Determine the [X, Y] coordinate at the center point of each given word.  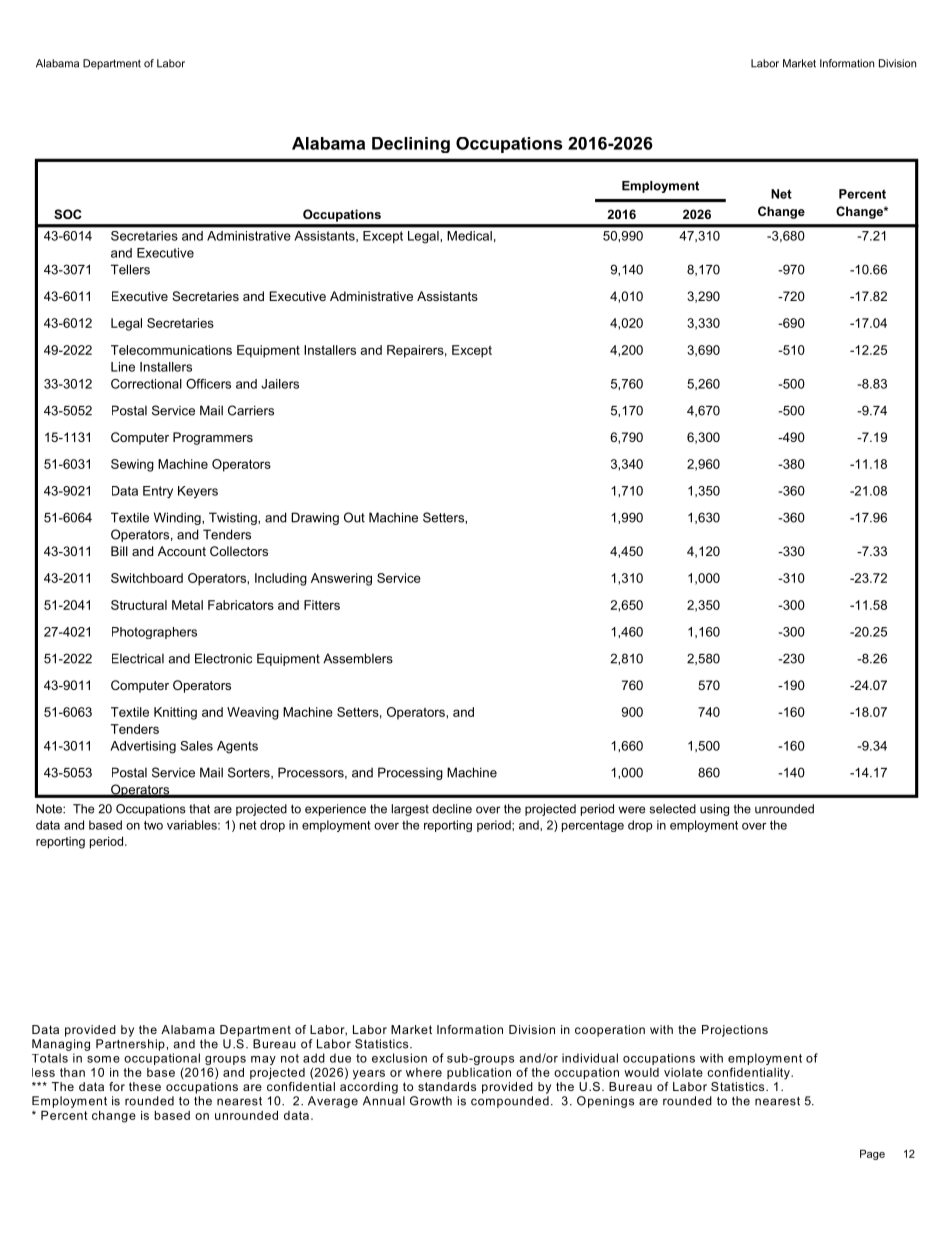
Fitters [322, 605]
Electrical [138, 658]
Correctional [146, 384]
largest [410, 810]
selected [673, 809]
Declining [411, 145]
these [145, 1086]
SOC [68, 214]
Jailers [280, 384]
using [714, 810]
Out [354, 517]
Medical [469, 236]
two [153, 825]
